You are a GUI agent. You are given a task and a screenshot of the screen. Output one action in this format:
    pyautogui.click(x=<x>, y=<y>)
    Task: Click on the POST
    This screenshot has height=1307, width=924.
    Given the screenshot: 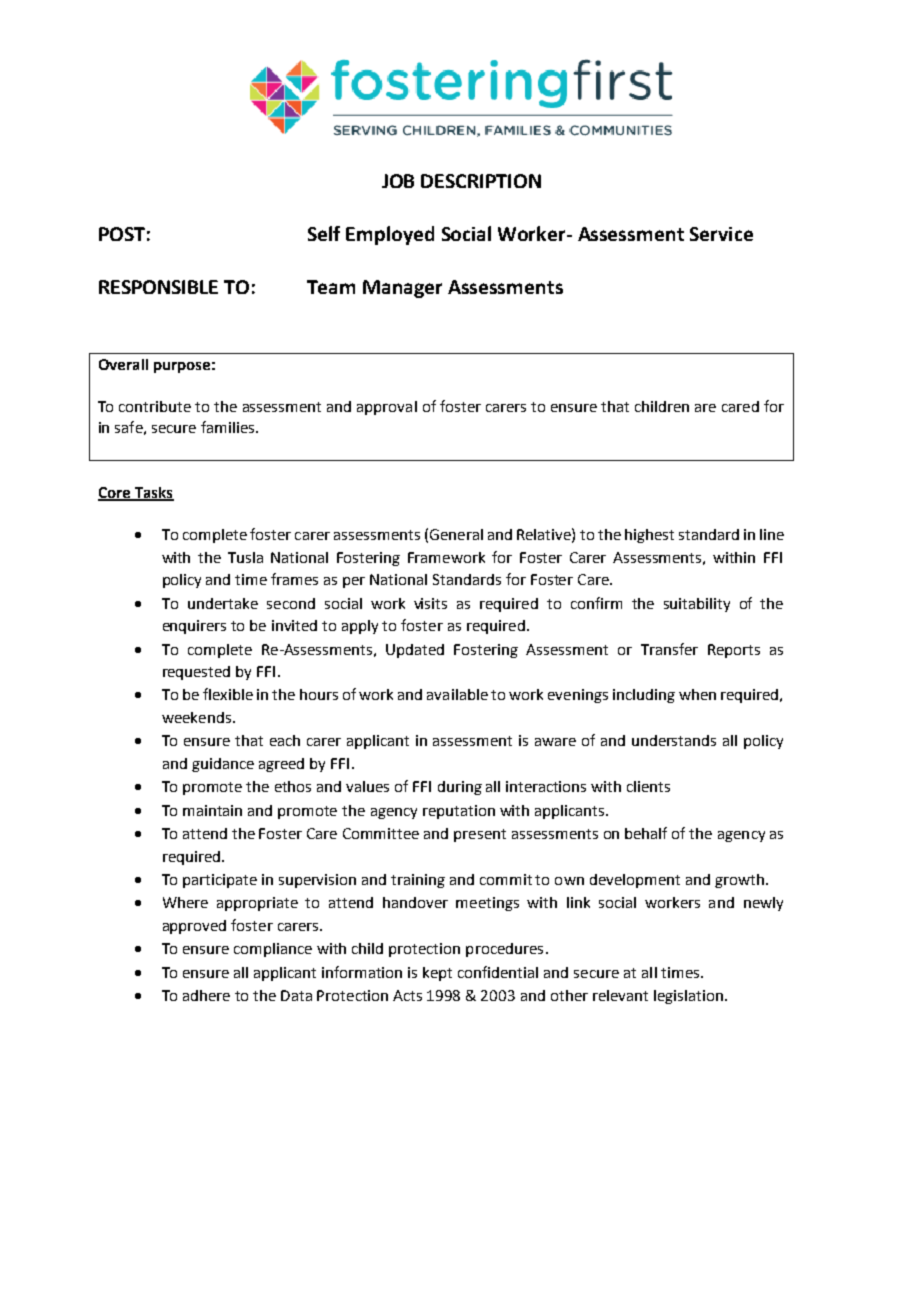 What is the action you would take?
    pyautogui.click(x=122, y=234)
